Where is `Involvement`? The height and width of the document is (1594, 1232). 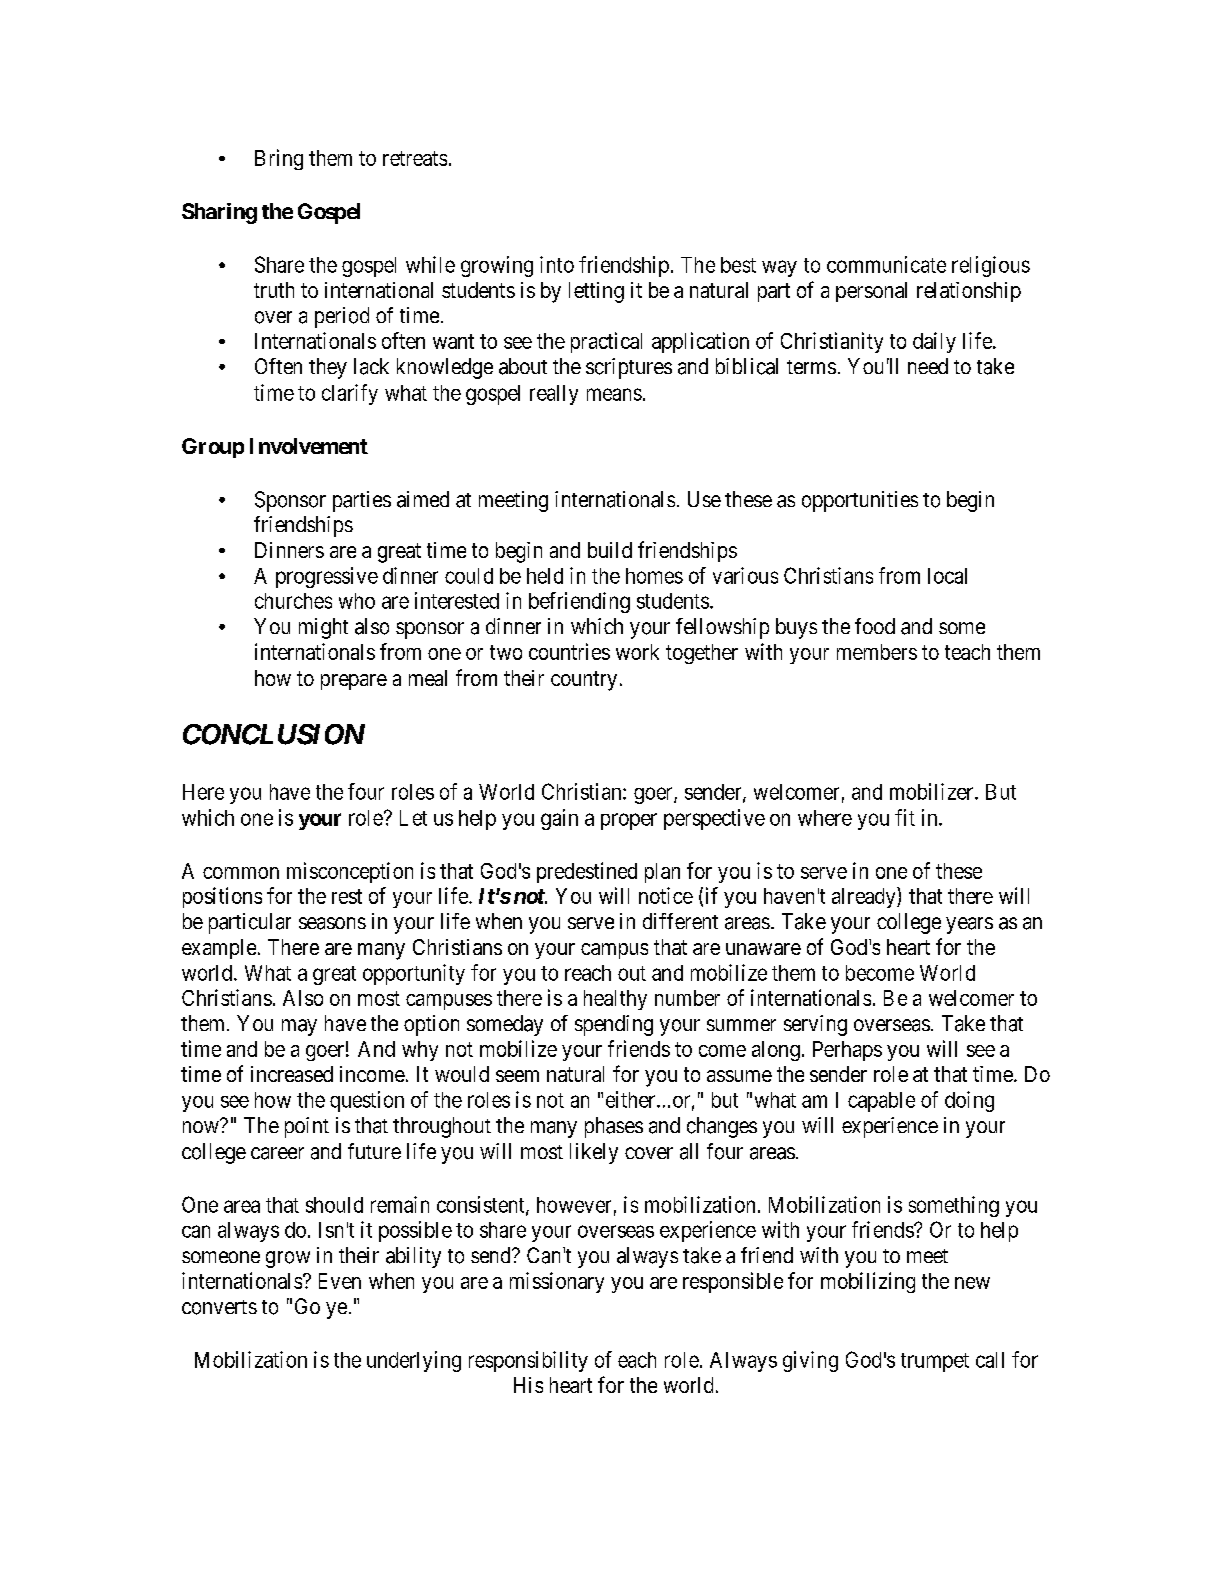 Involvement is located at coordinates (309, 446).
